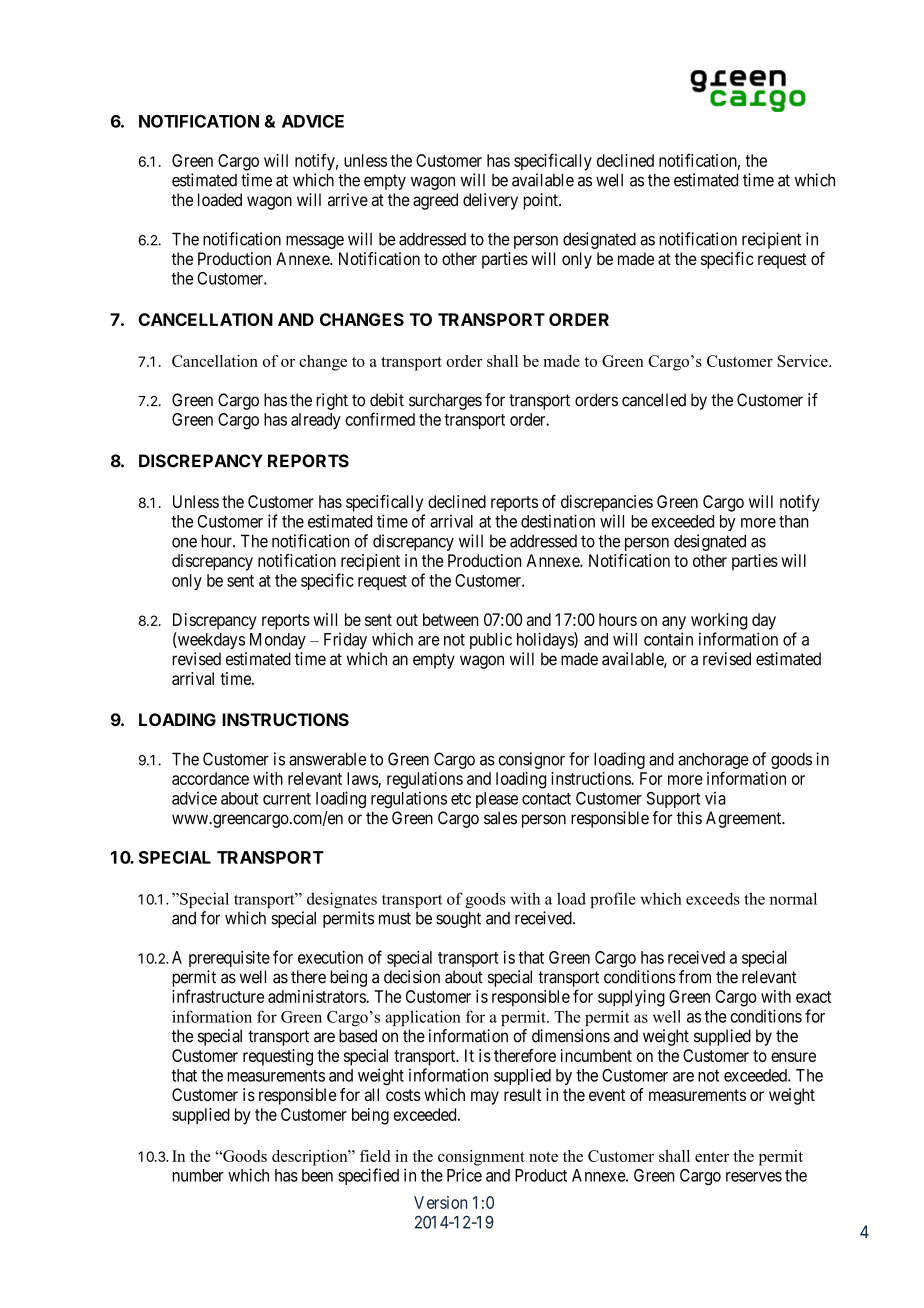  What do you see at coordinates (713, 760) in the image?
I see `anchorage` at bounding box center [713, 760].
